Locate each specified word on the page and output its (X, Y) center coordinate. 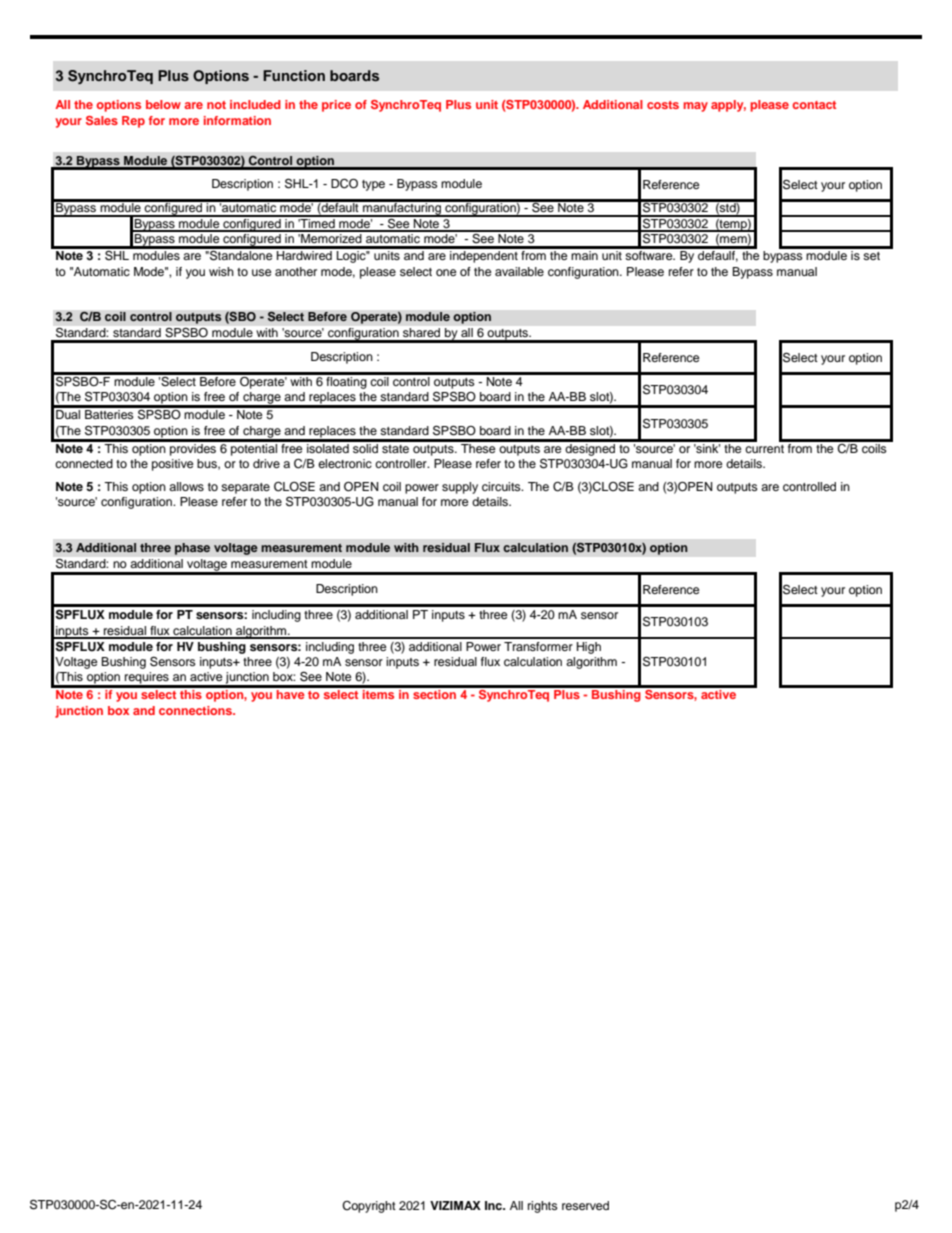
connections (197, 710)
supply (460, 488)
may (695, 107)
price (336, 106)
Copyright (369, 1207)
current (764, 449)
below (163, 104)
